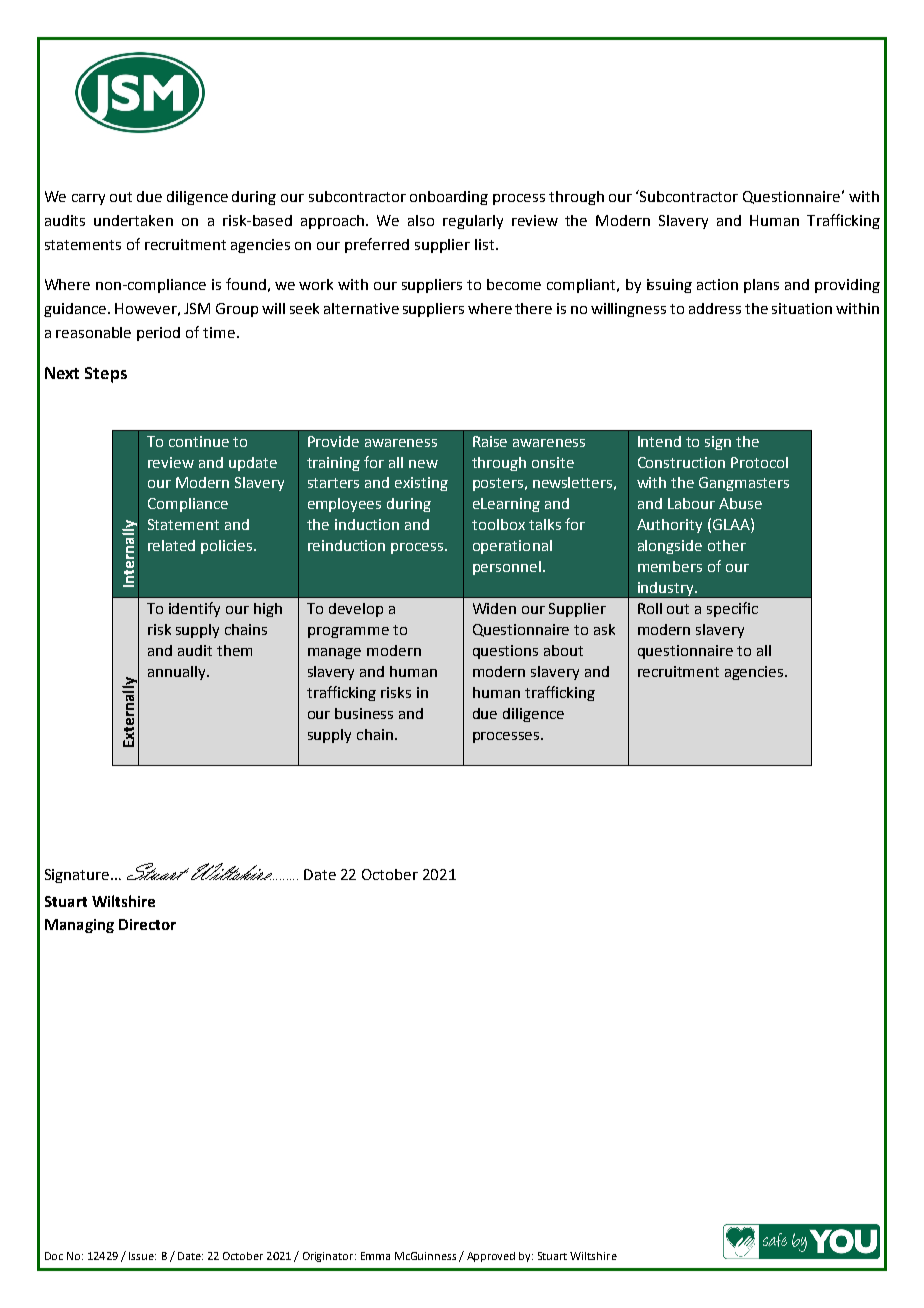  What do you see at coordinates (133, 220) in the screenshot?
I see `undertaken` at bounding box center [133, 220].
